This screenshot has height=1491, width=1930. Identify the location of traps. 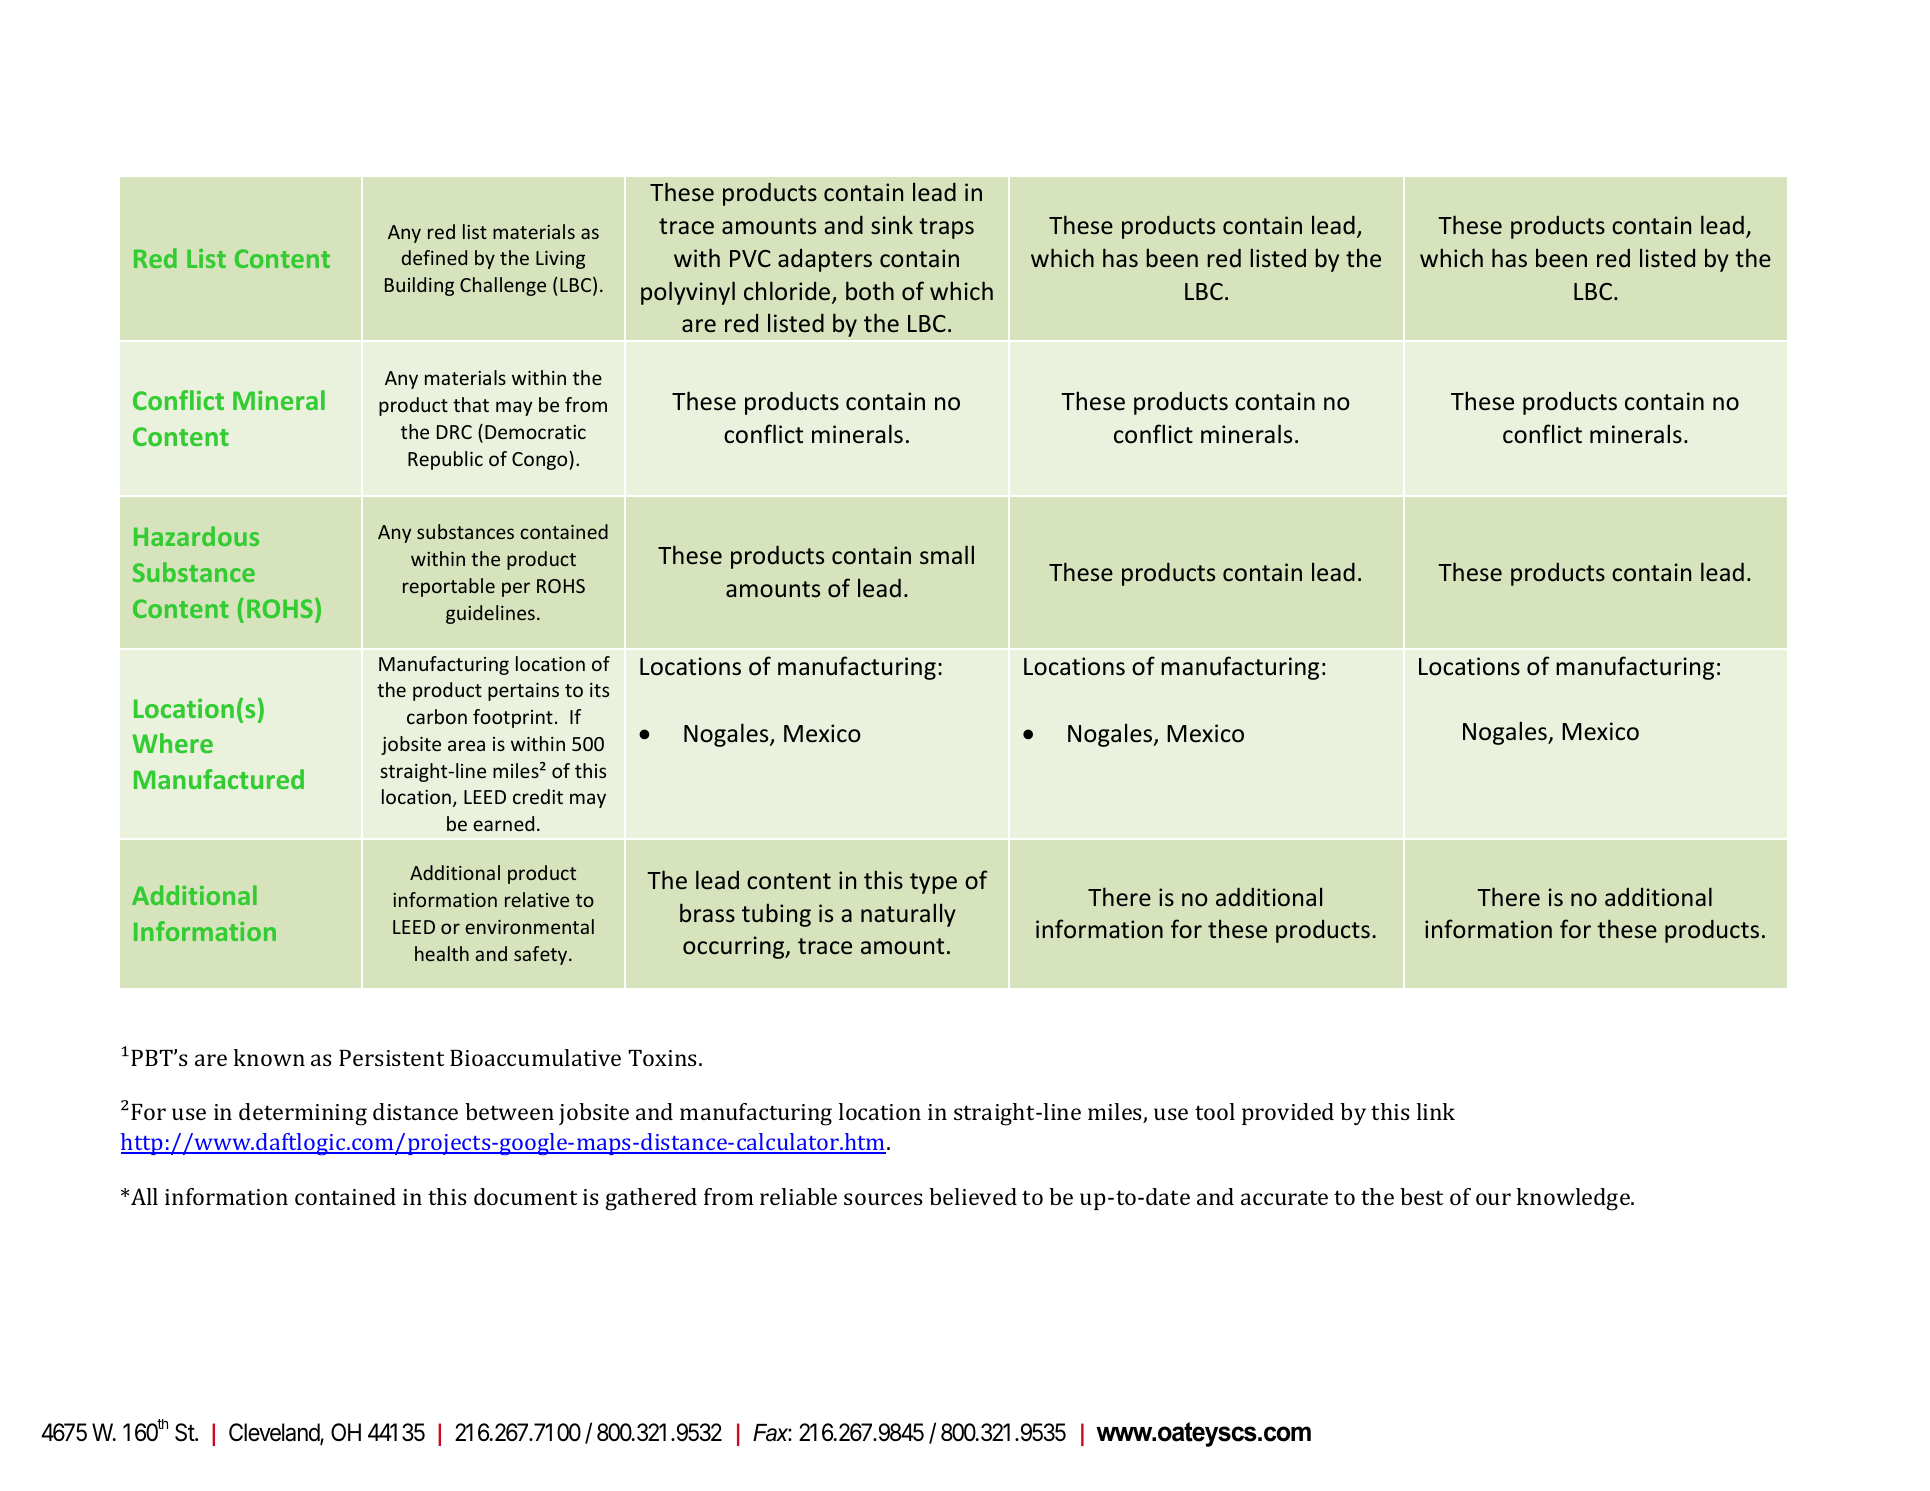
(946, 228).
